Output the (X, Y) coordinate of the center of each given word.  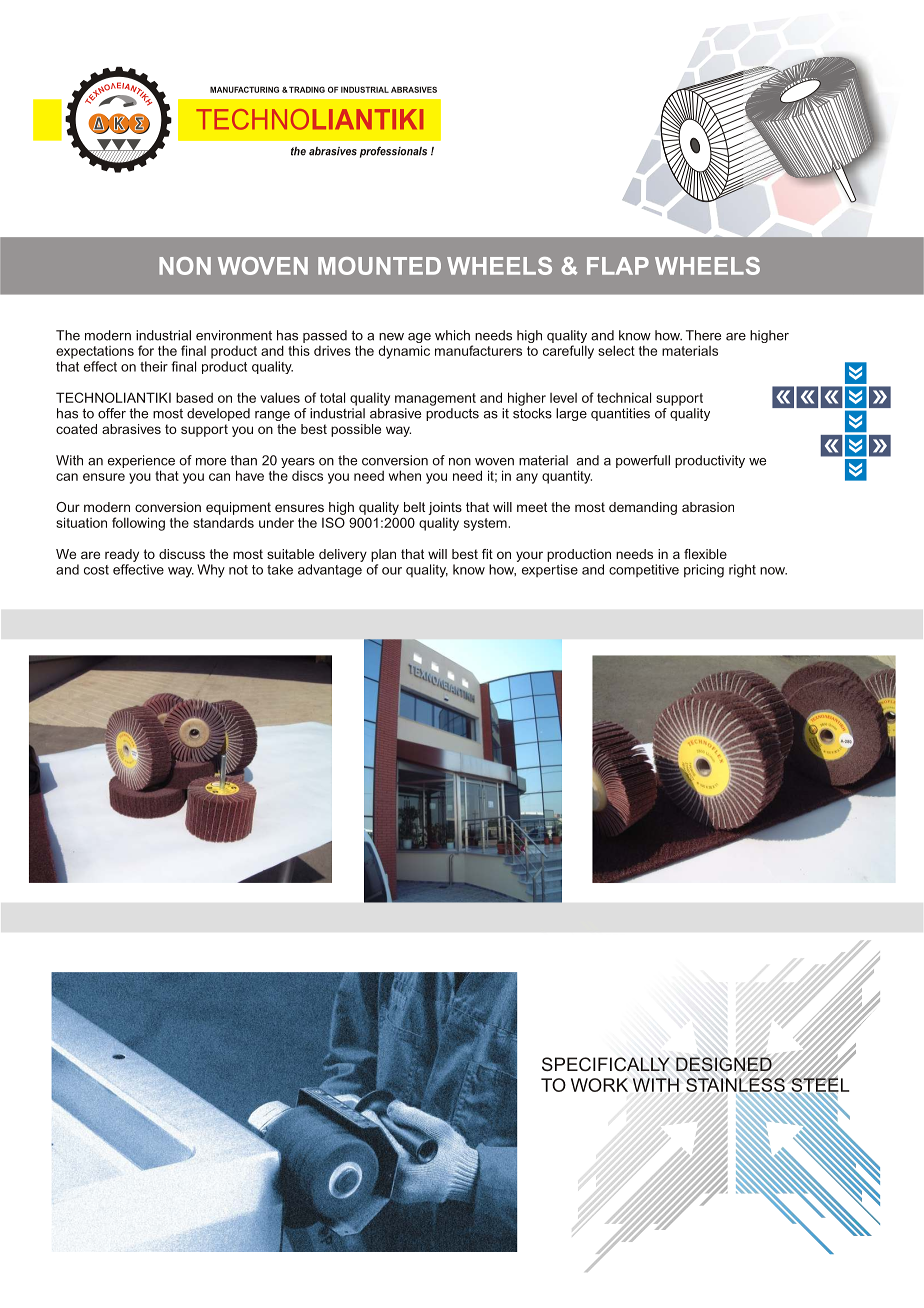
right (742, 571)
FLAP (618, 266)
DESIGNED (724, 1064)
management (435, 399)
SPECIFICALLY (606, 1064)
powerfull (643, 461)
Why (211, 571)
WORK (599, 1085)
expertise (550, 570)
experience (141, 461)
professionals (393, 152)
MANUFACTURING (244, 89)
